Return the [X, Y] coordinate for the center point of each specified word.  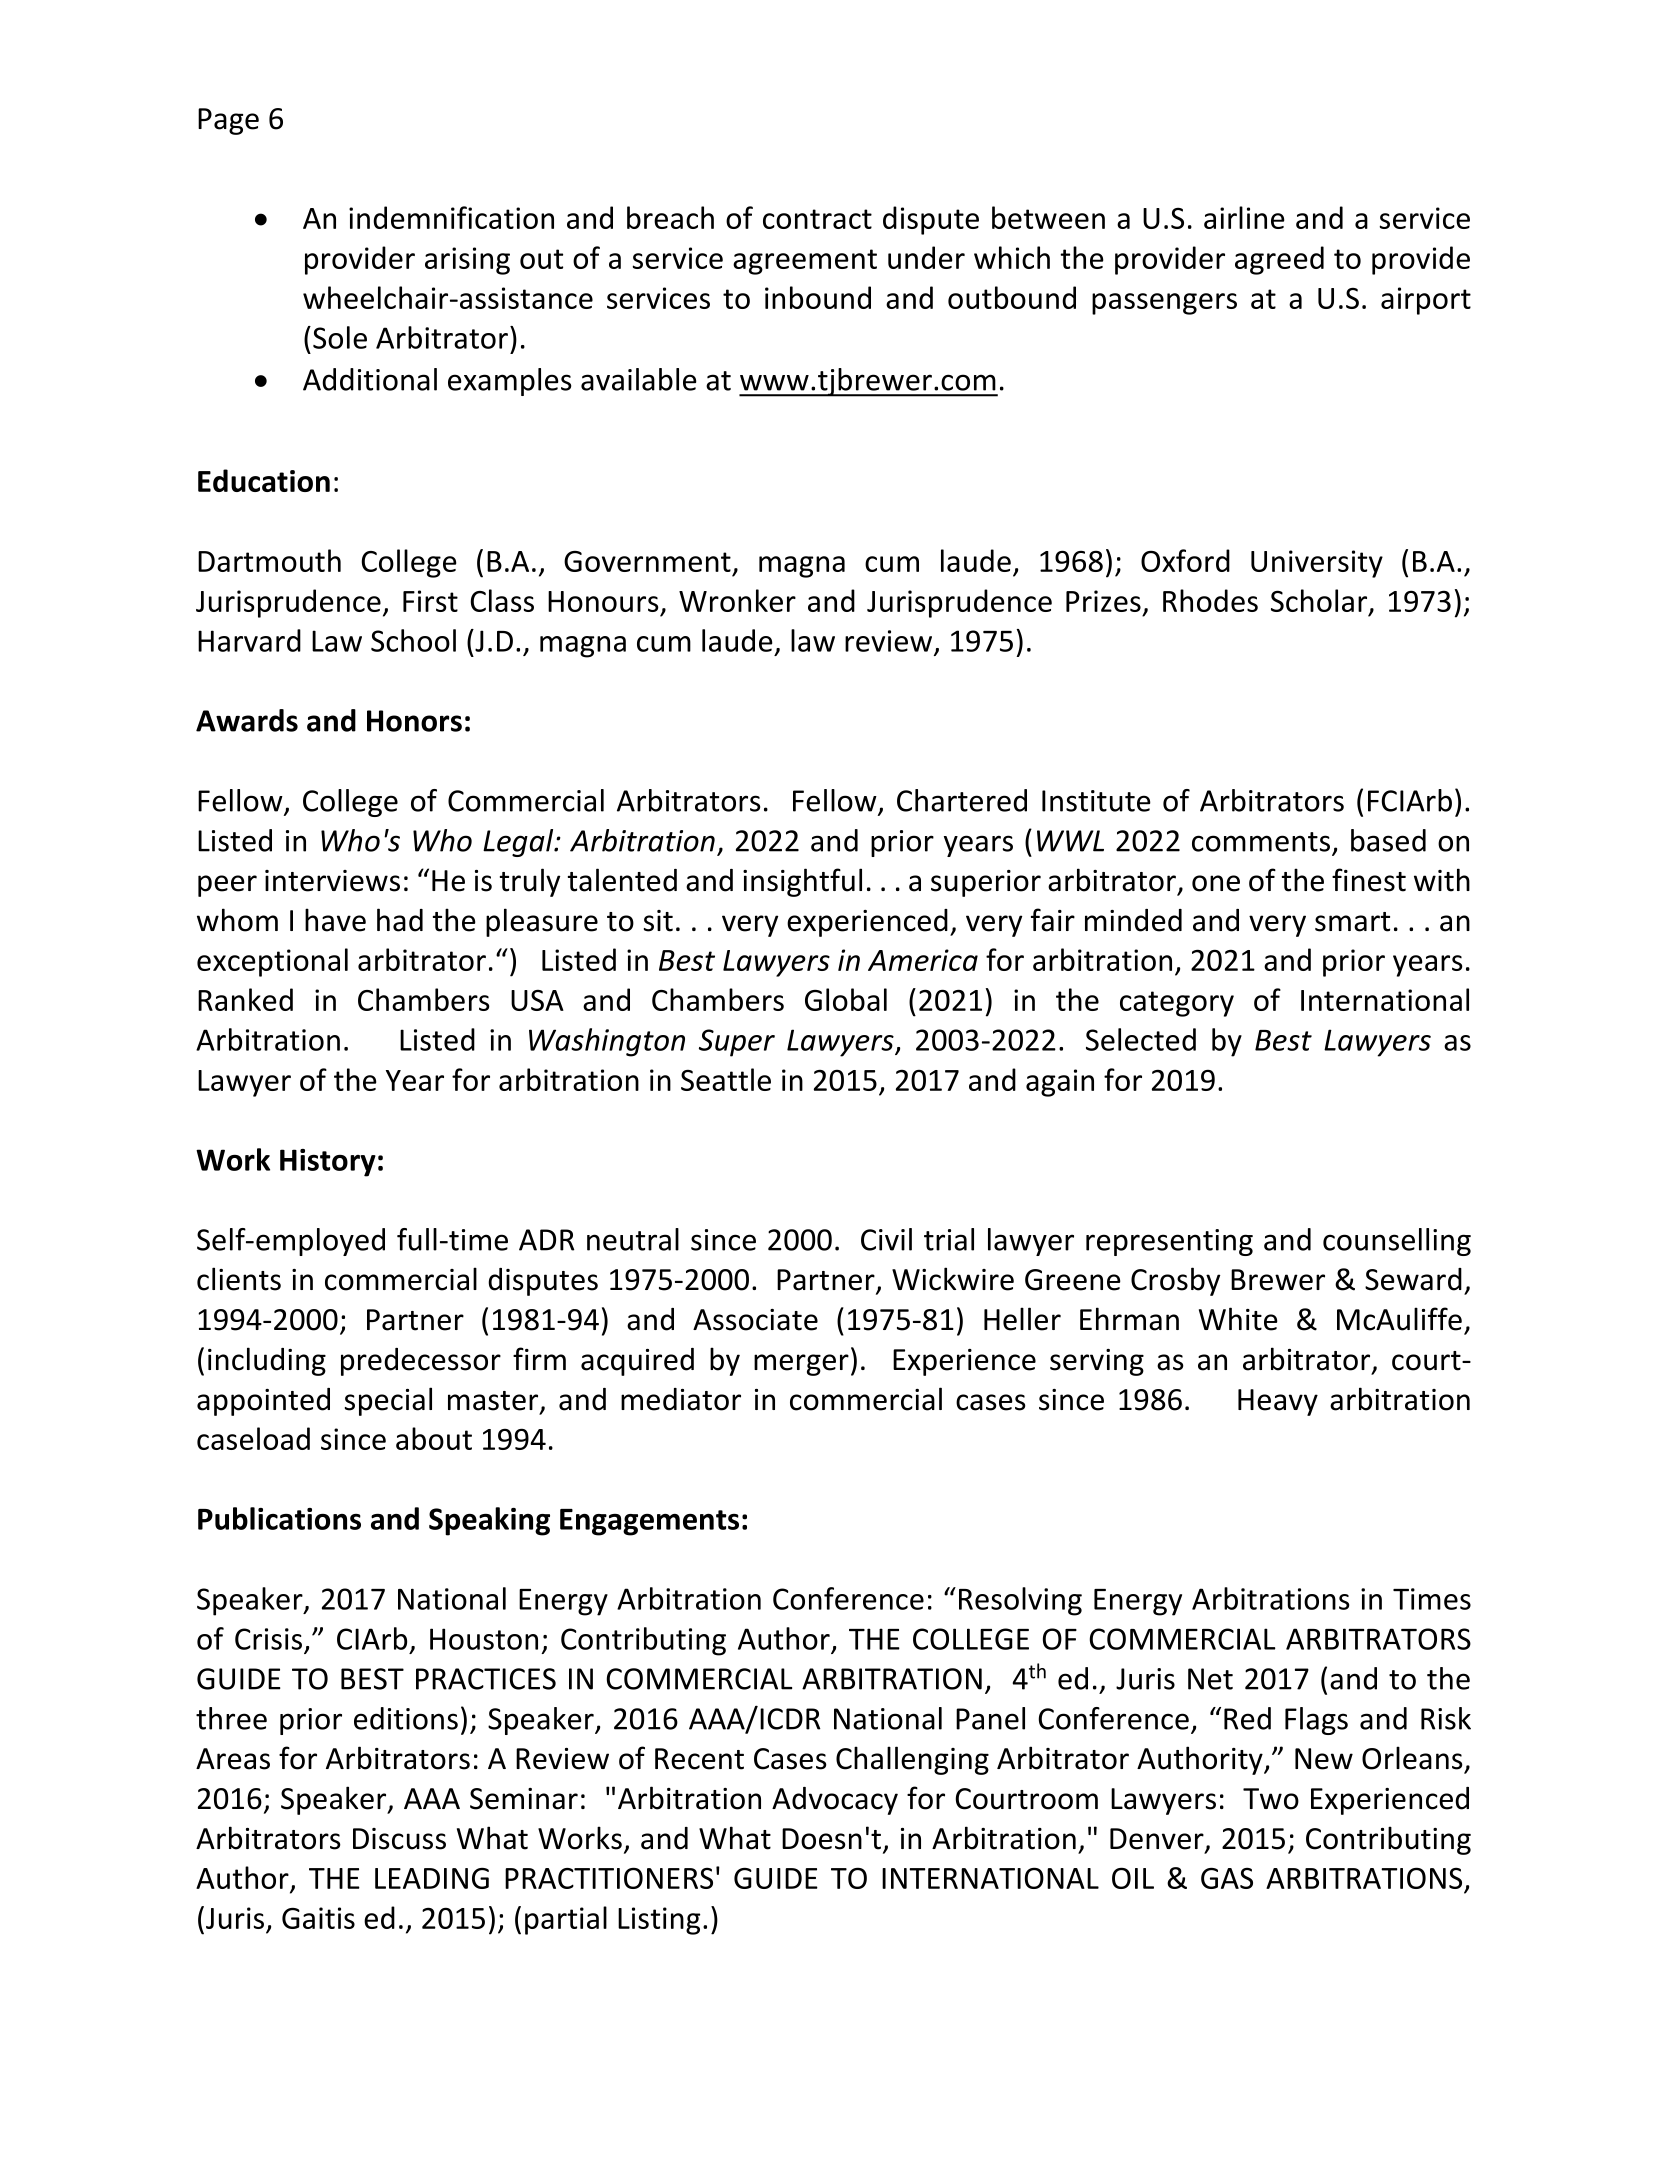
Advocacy [835, 1801]
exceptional [272, 962]
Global [846, 999]
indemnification [451, 217]
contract [817, 219]
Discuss [399, 1839]
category [1177, 1004]
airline [1244, 217]
